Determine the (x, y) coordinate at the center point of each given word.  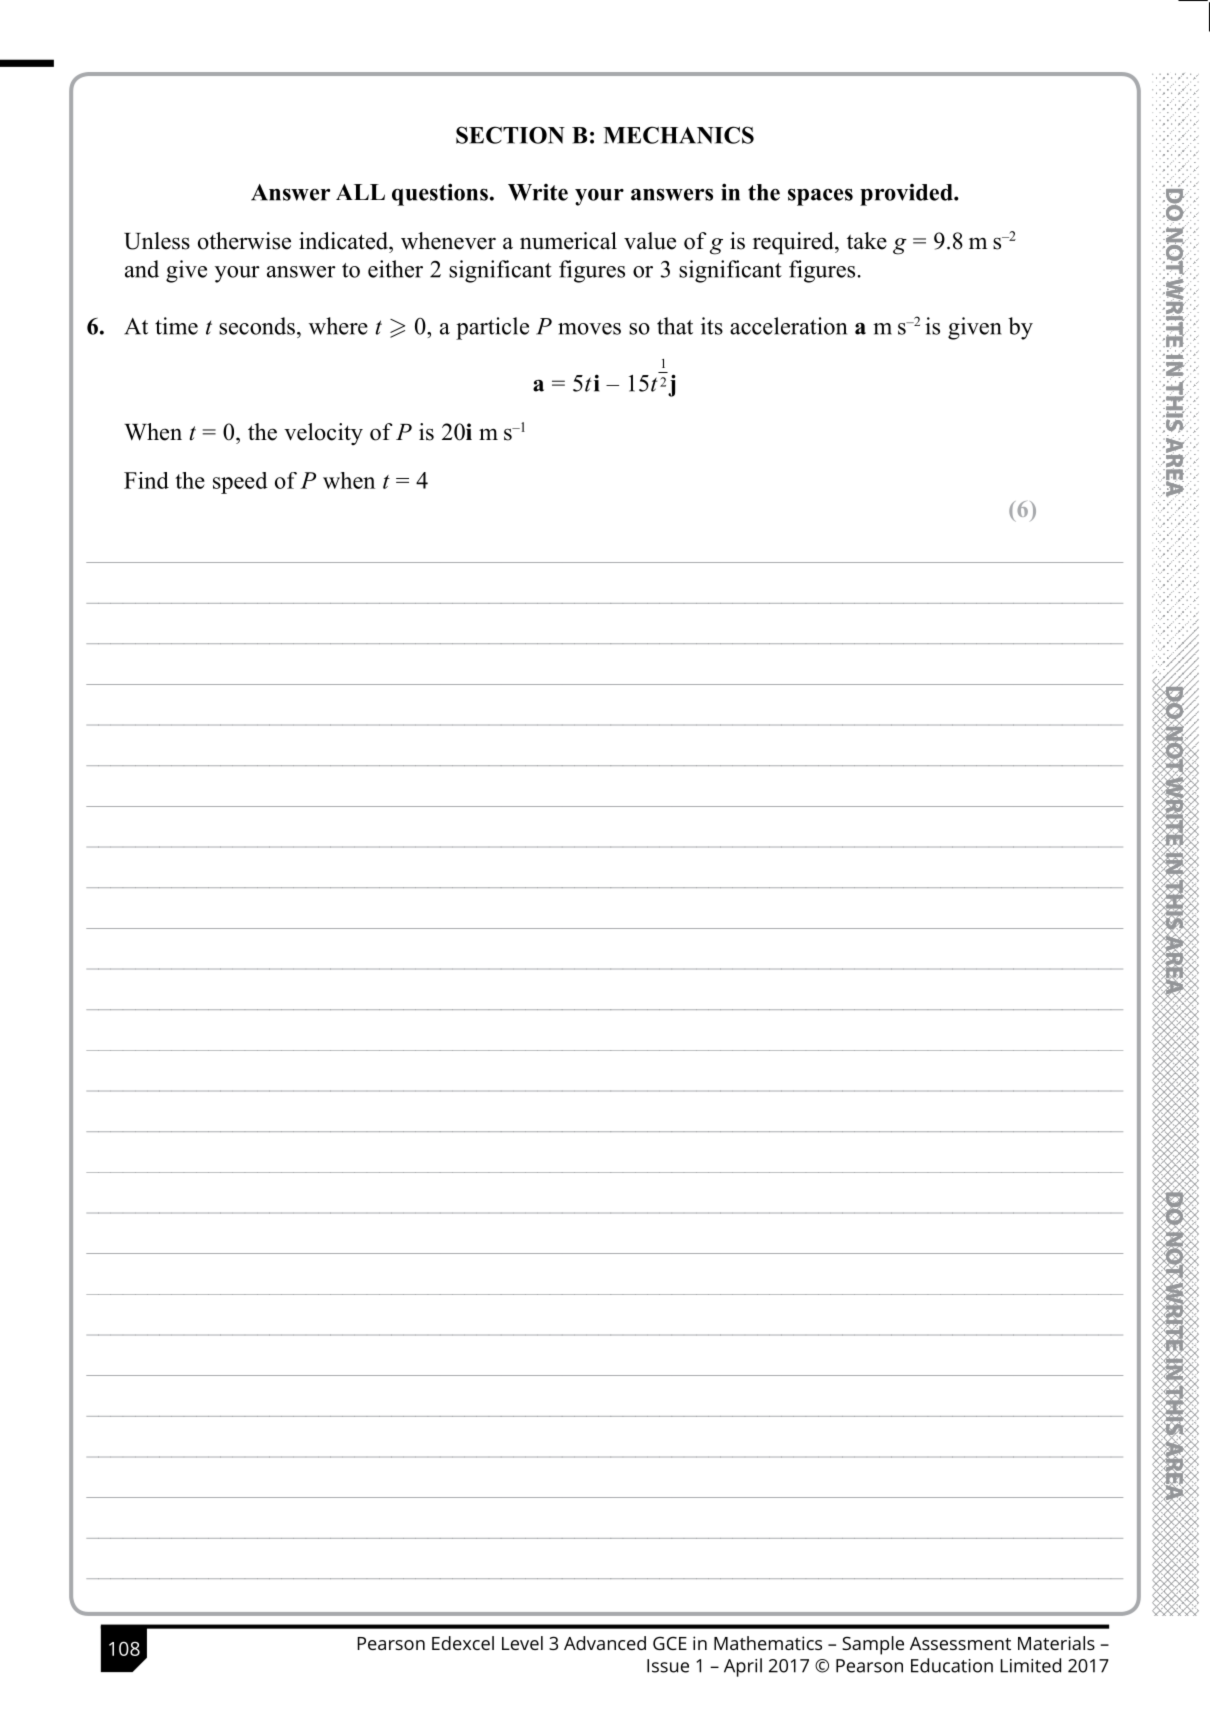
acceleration (788, 326)
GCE (670, 1643)
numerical (568, 241)
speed (240, 483)
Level (522, 1643)
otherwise (244, 241)
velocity (323, 434)
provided (907, 195)
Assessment (960, 1643)
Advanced (605, 1643)
